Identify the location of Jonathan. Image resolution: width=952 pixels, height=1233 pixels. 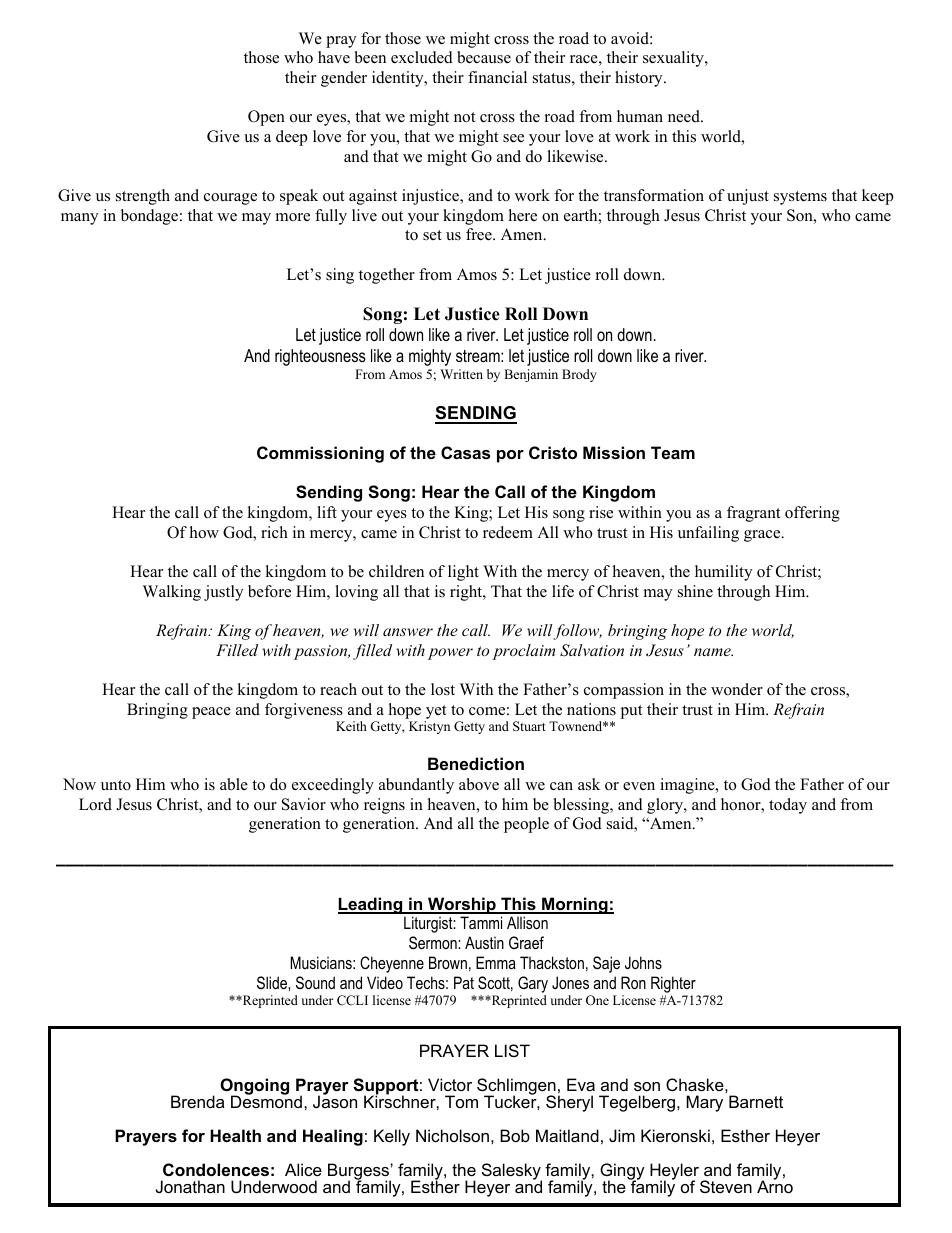
(190, 1186).
